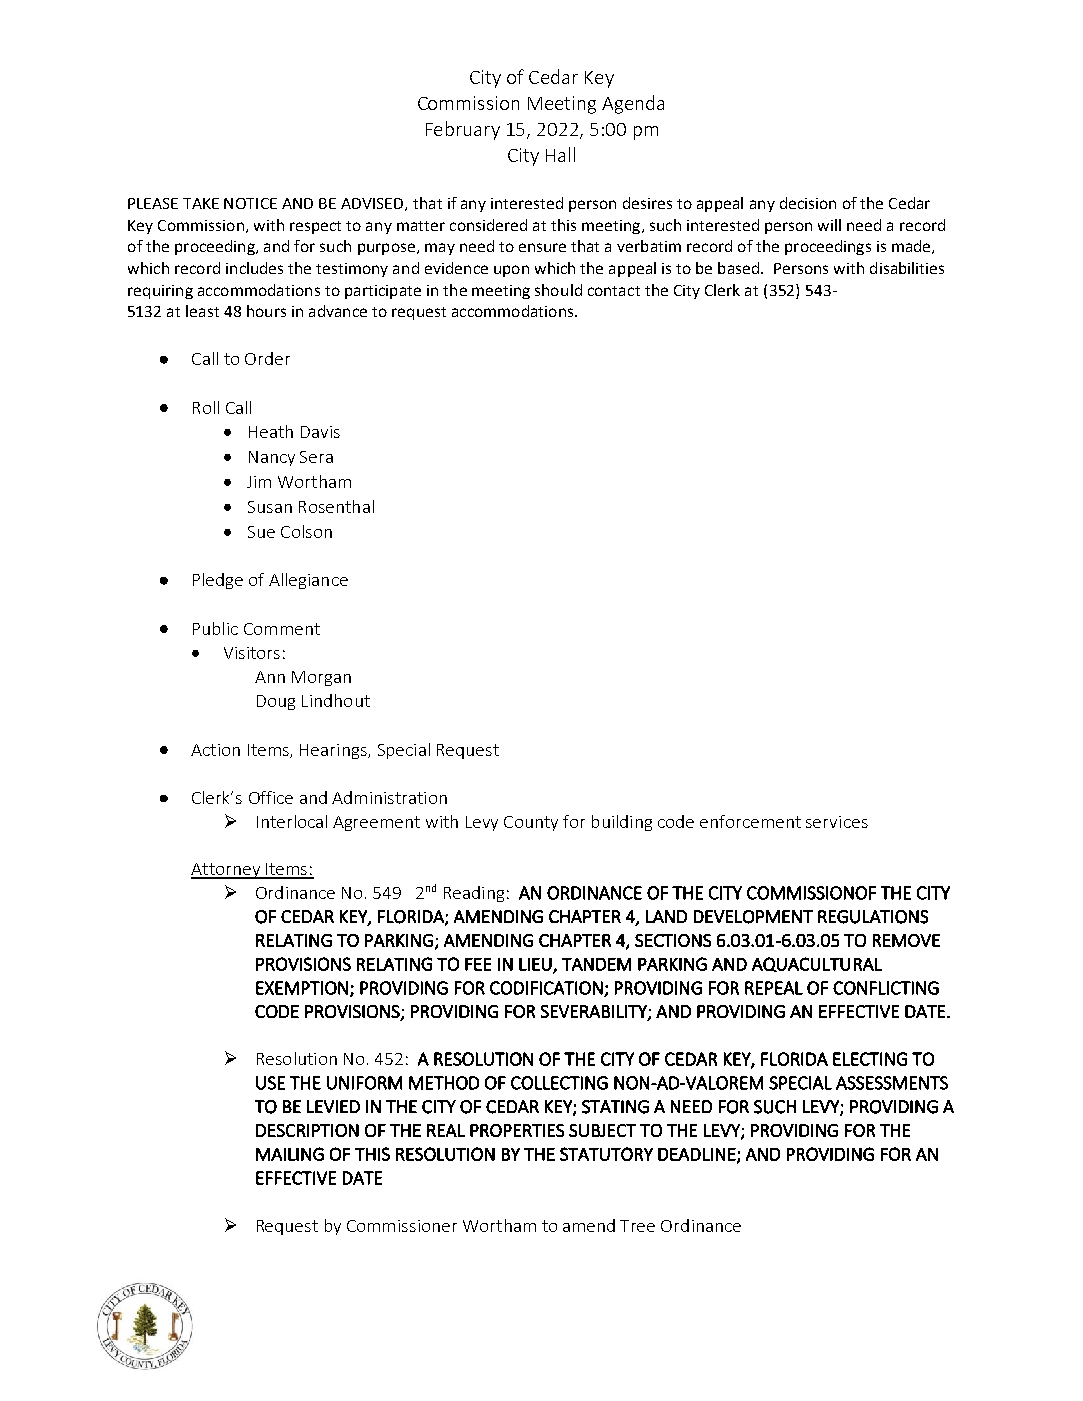 The height and width of the image is (1401, 1083). What do you see at coordinates (259, 482) in the image?
I see `Jim` at bounding box center [259, 482].
